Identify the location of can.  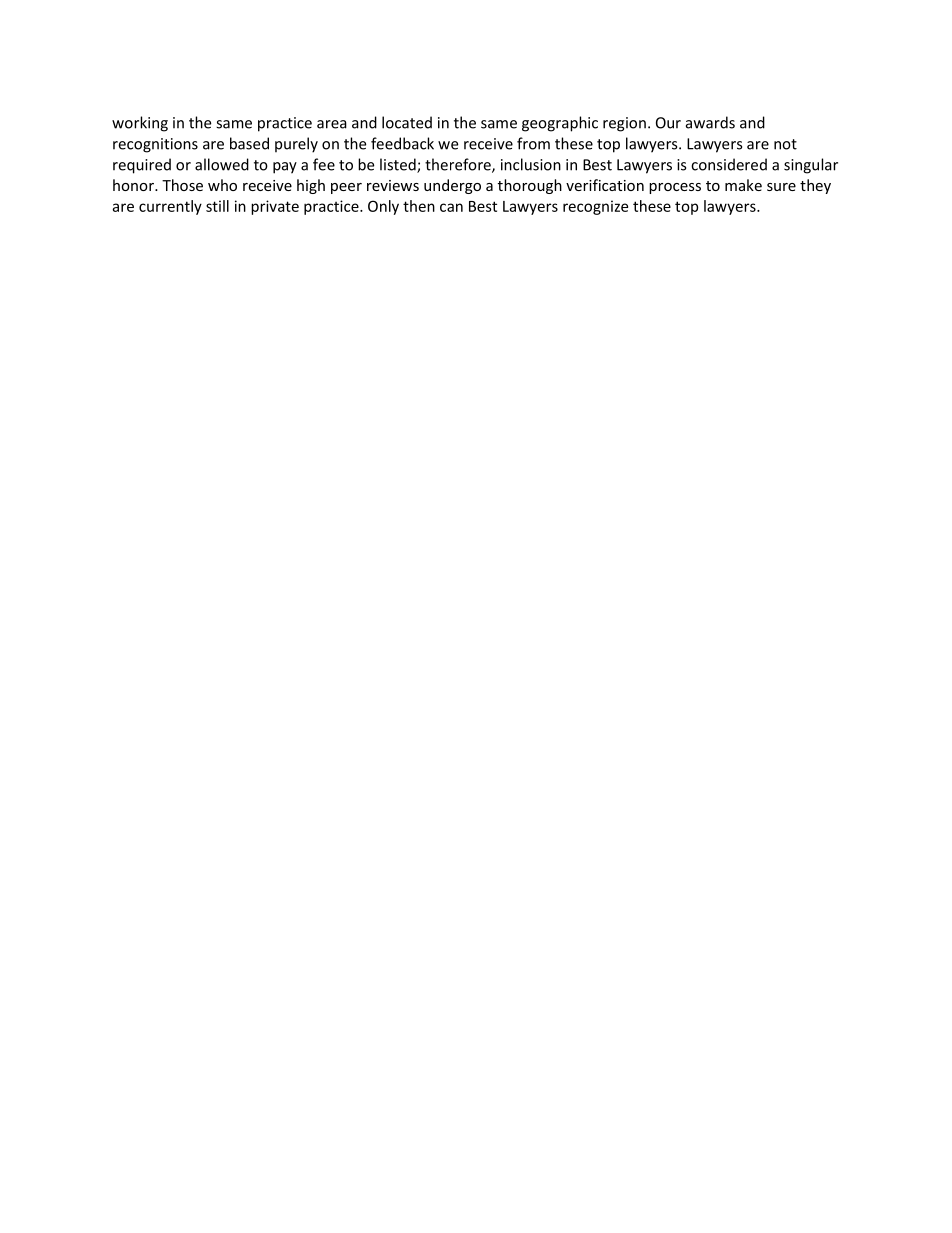
(451, 207).
